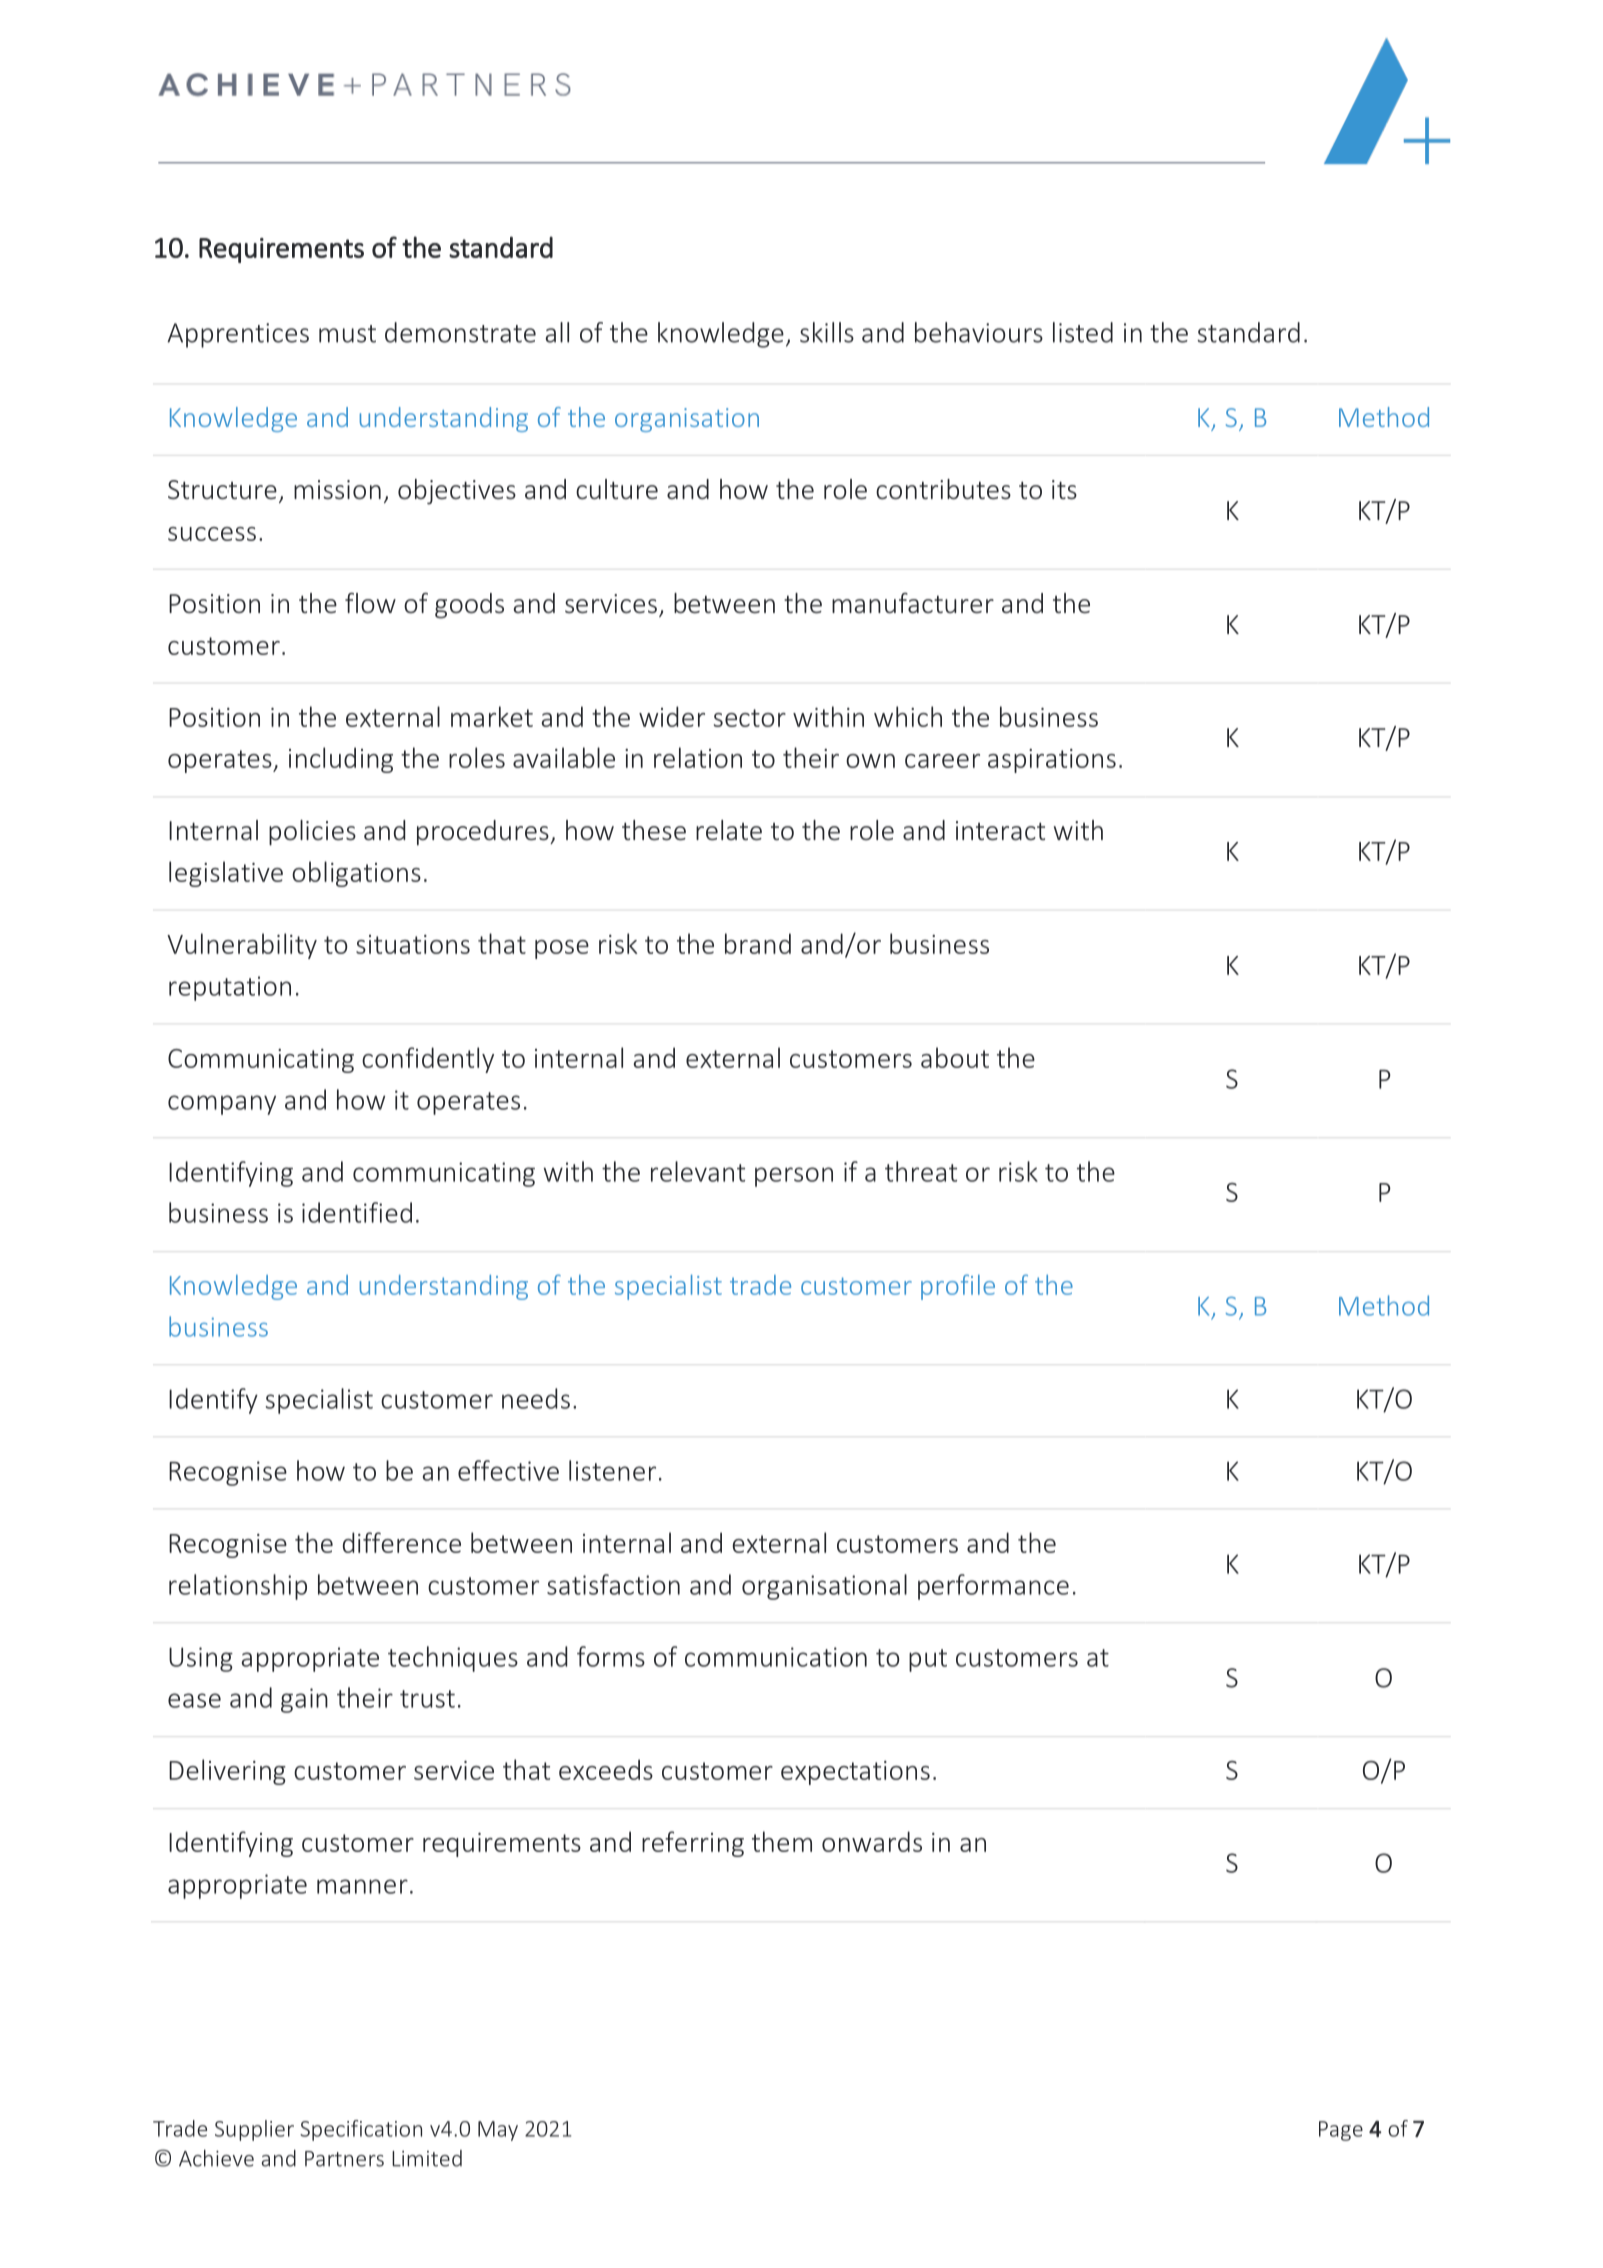  Describe the element at coordinates (1341, 2131) in the screenshot. I see `Page` at that location.
